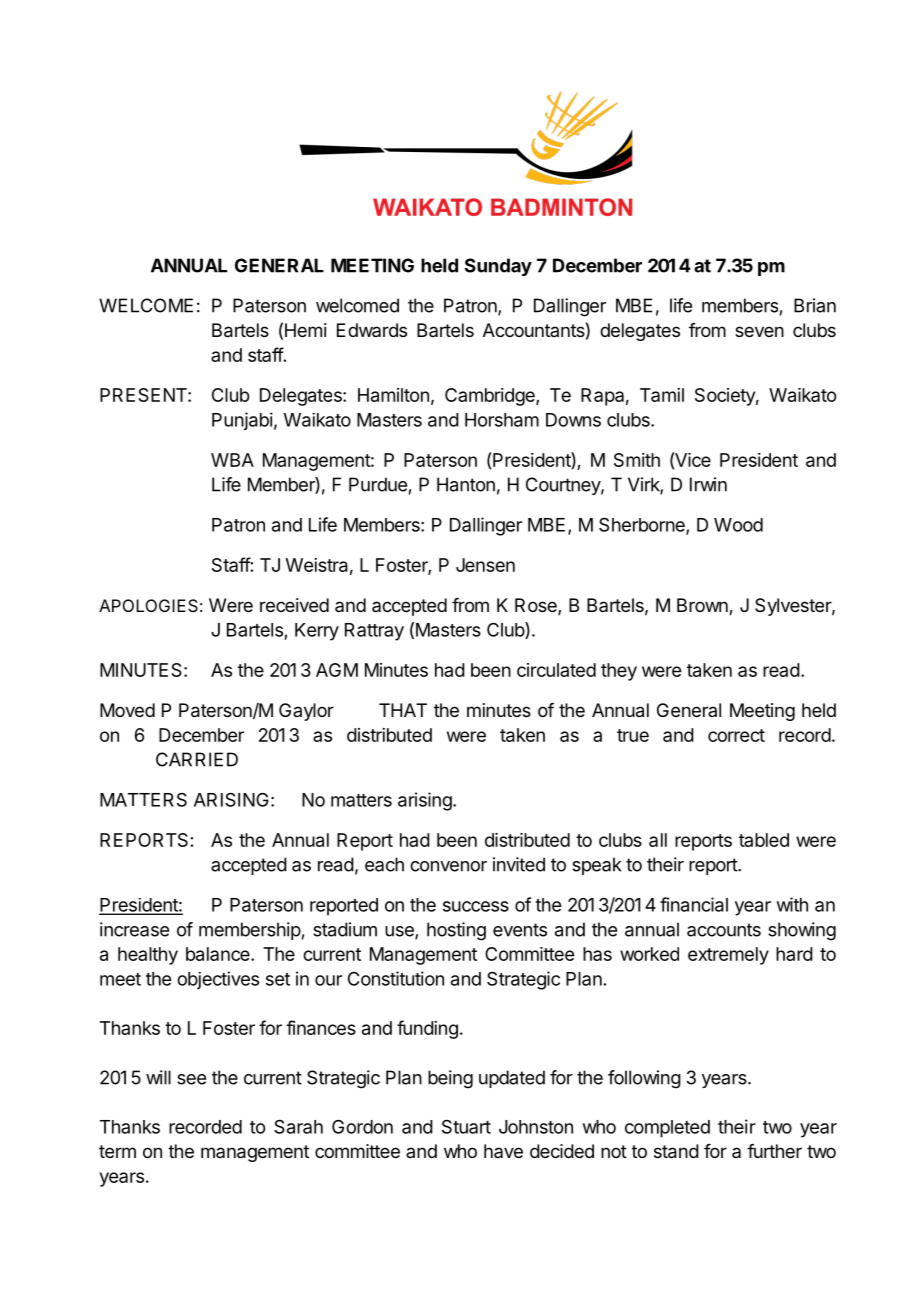 Image resolution: width=924 pixels, height=1308 pixels. I want to click on correct, so click(736, 735).
